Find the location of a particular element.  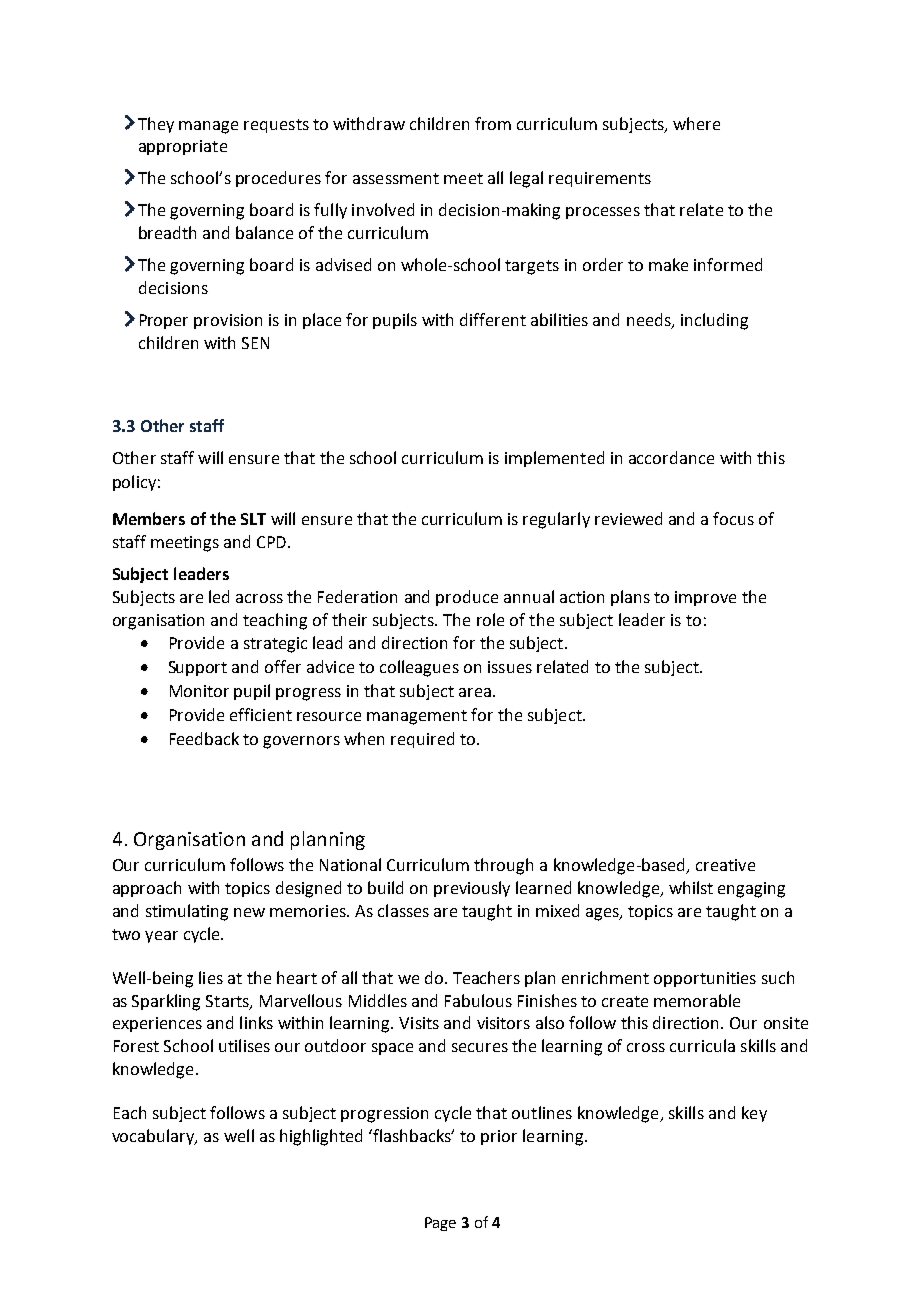

key is located at coordinates (754, 1114).
